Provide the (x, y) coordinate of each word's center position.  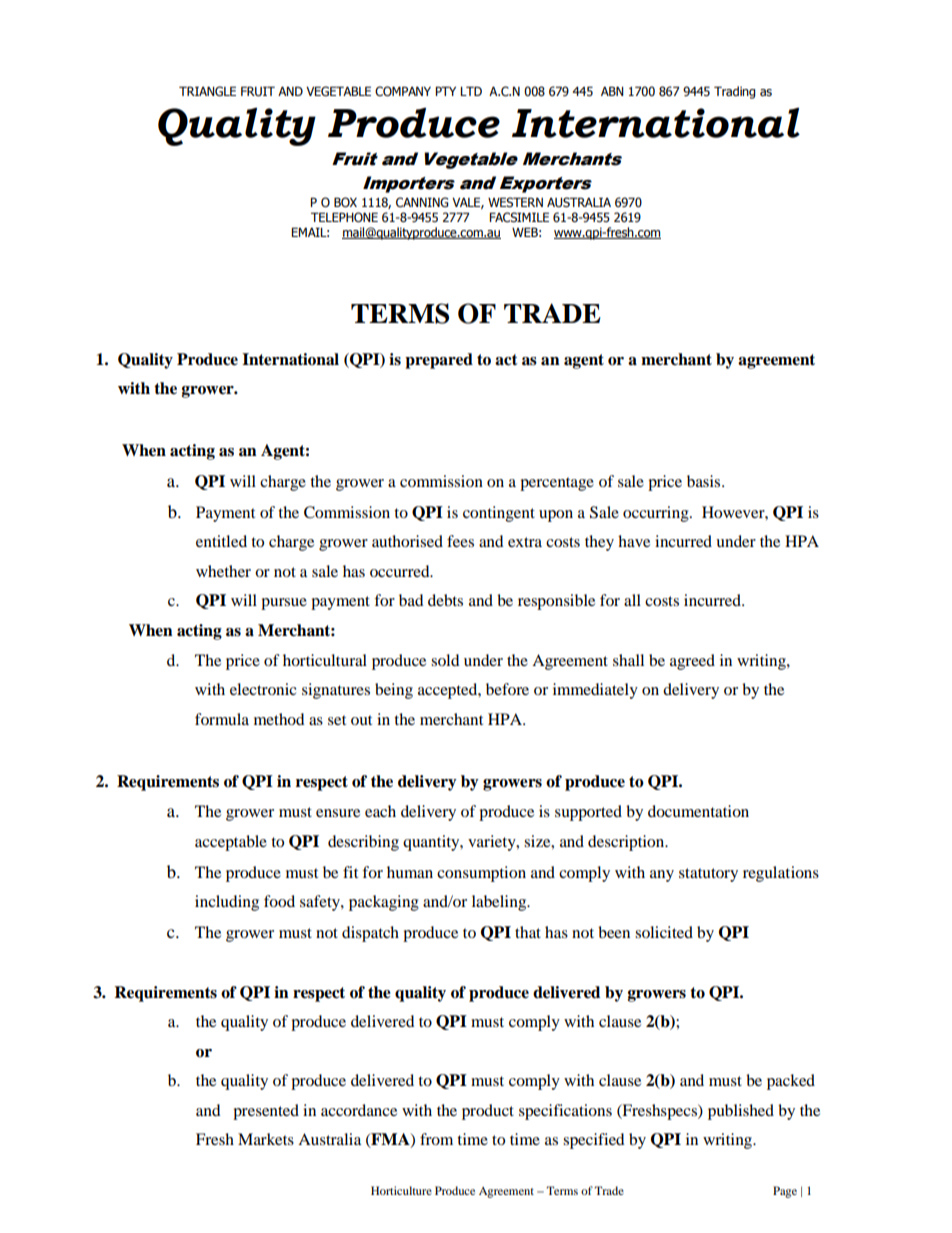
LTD (471, 91)
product (488, 1112)
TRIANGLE (207, 91)
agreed (692, 662)
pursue (284, 604)
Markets (266, 1139)
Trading (735, 92)
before (507, 689)
